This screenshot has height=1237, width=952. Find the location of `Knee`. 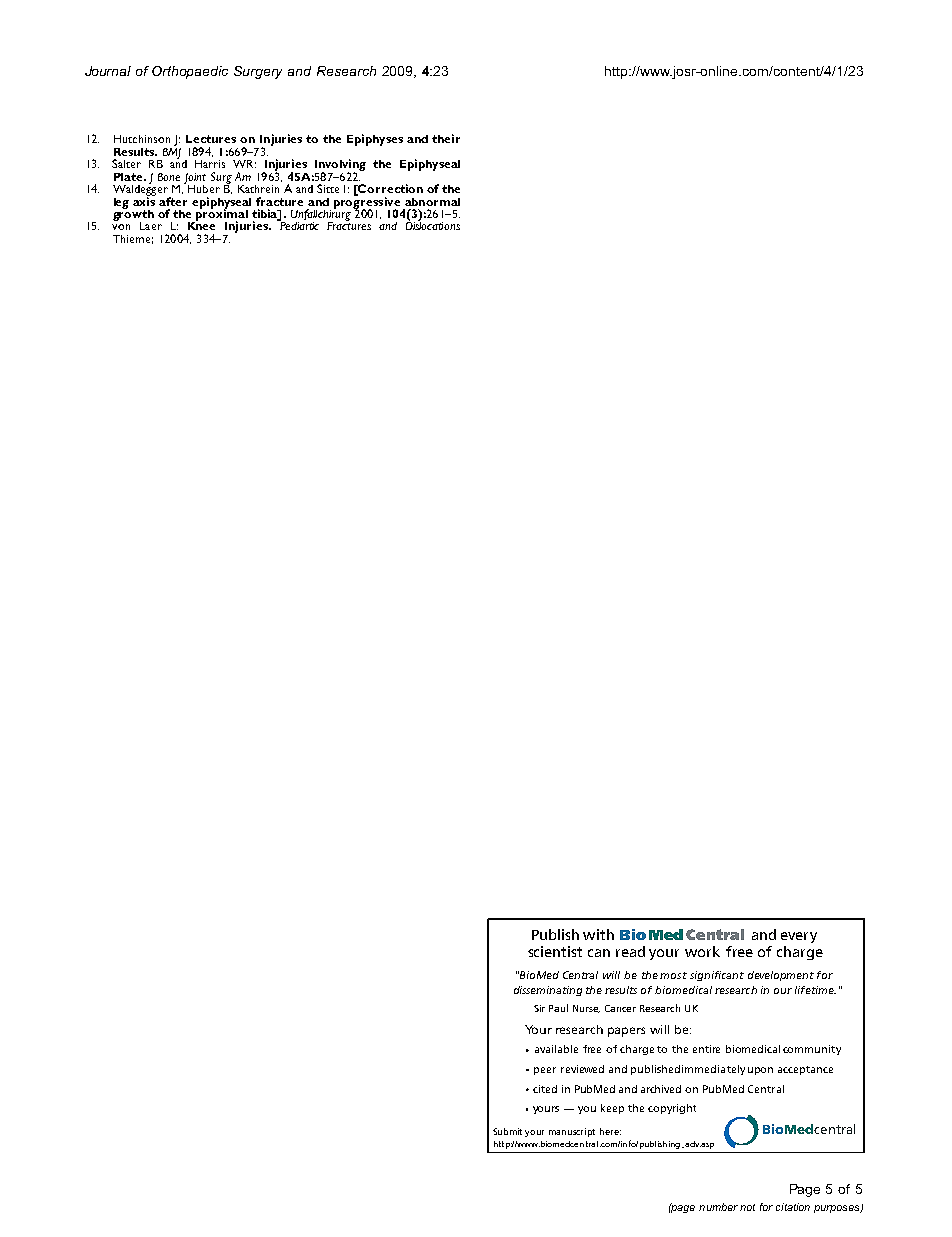

Knee is located at coordinates (201, 225).
